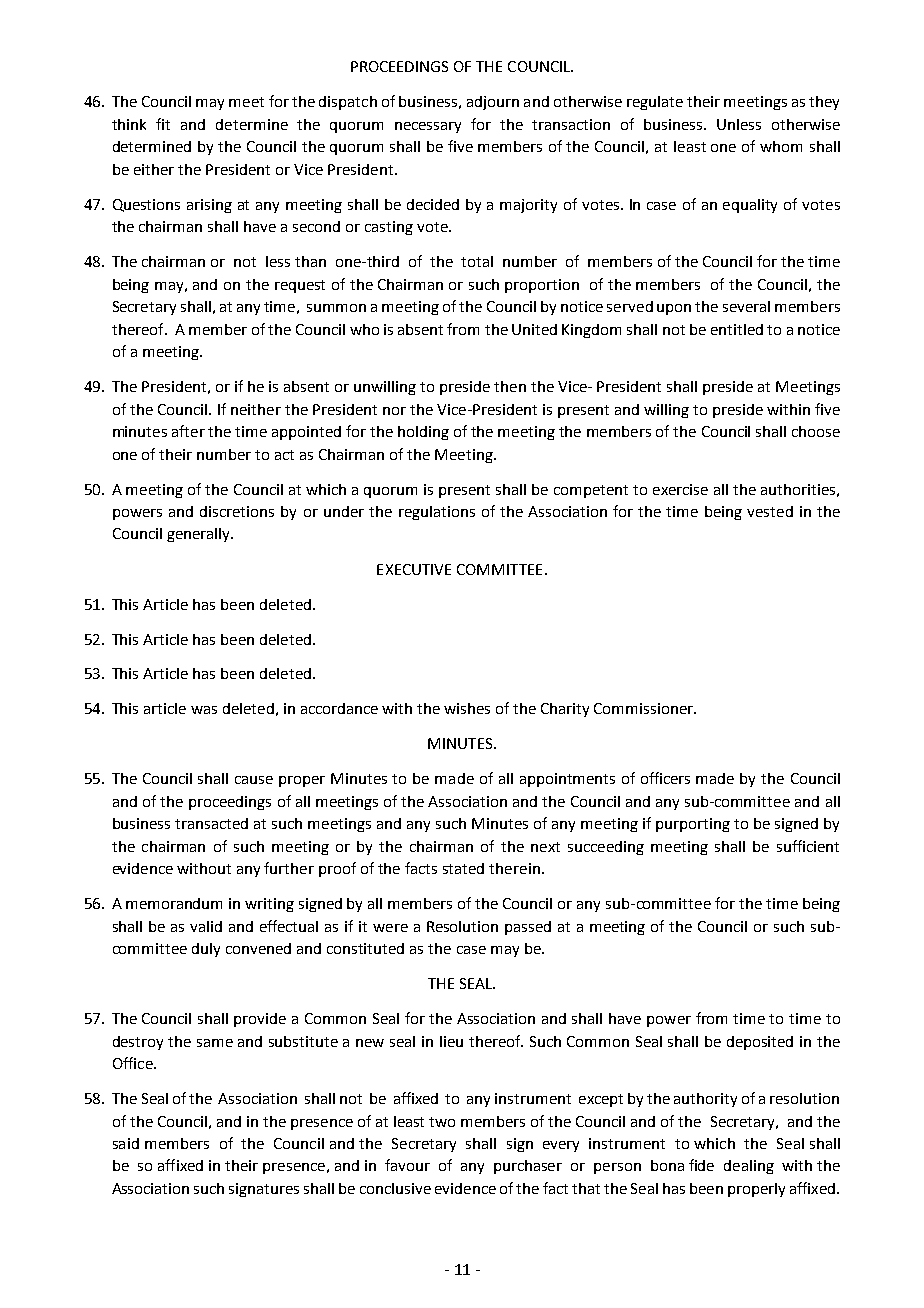 The width and height of the document is (924, 1308). Describe the element at coordinates (126, 1143) in the document. I see `said` at that location.
